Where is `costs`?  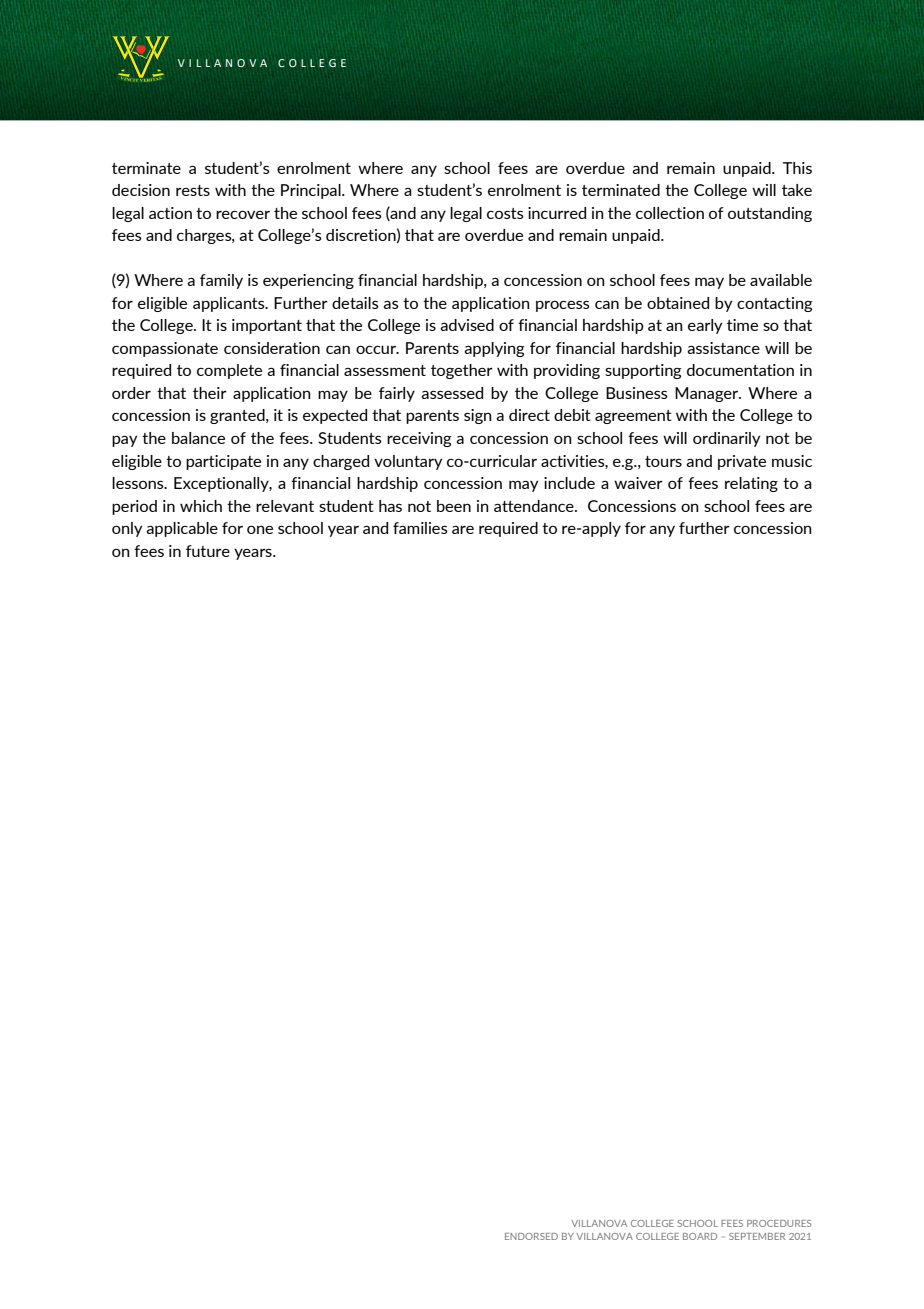
costs is located at coordinates (505, 213).
